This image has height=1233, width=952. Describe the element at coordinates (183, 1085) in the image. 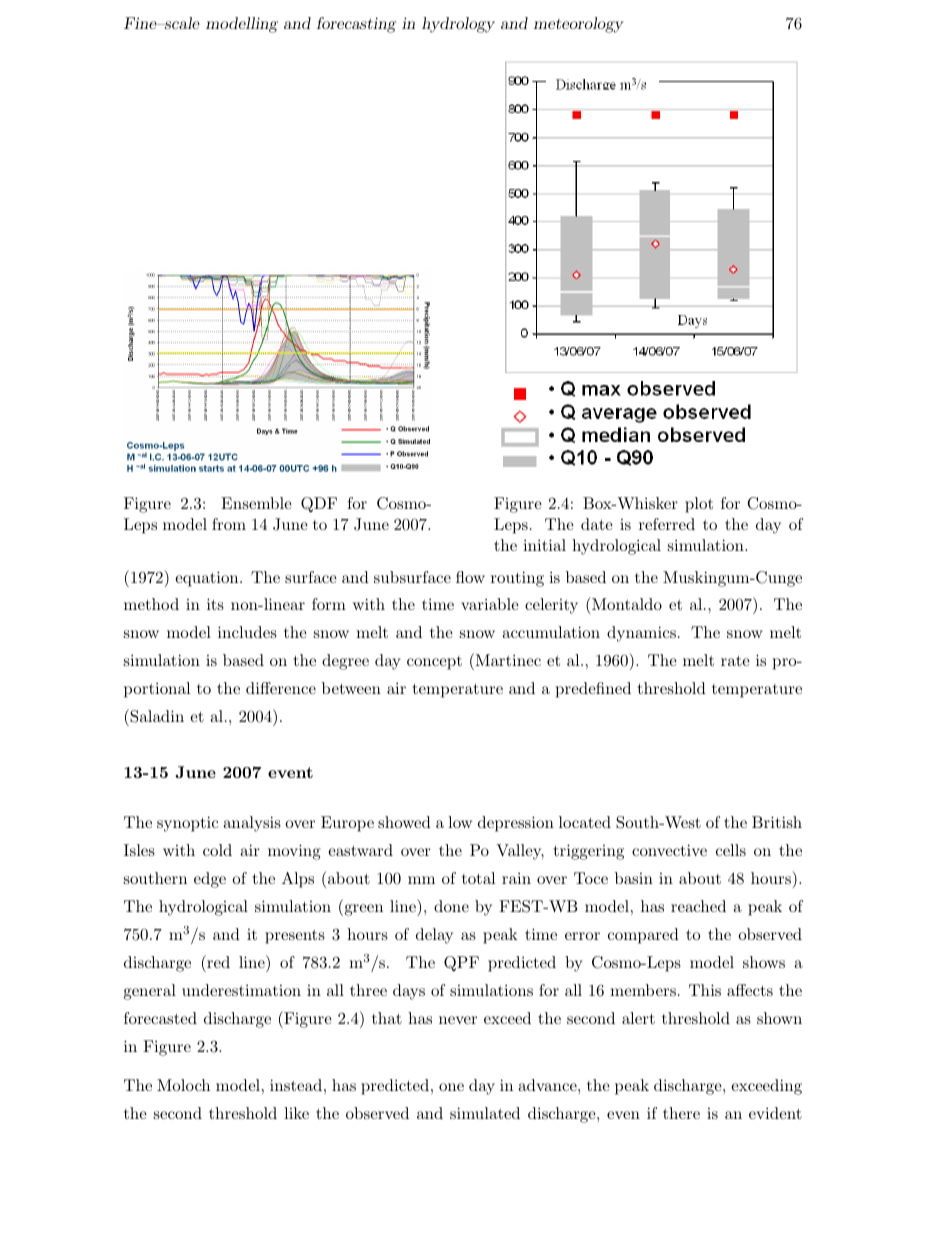

I see `Moloch` at that location.
